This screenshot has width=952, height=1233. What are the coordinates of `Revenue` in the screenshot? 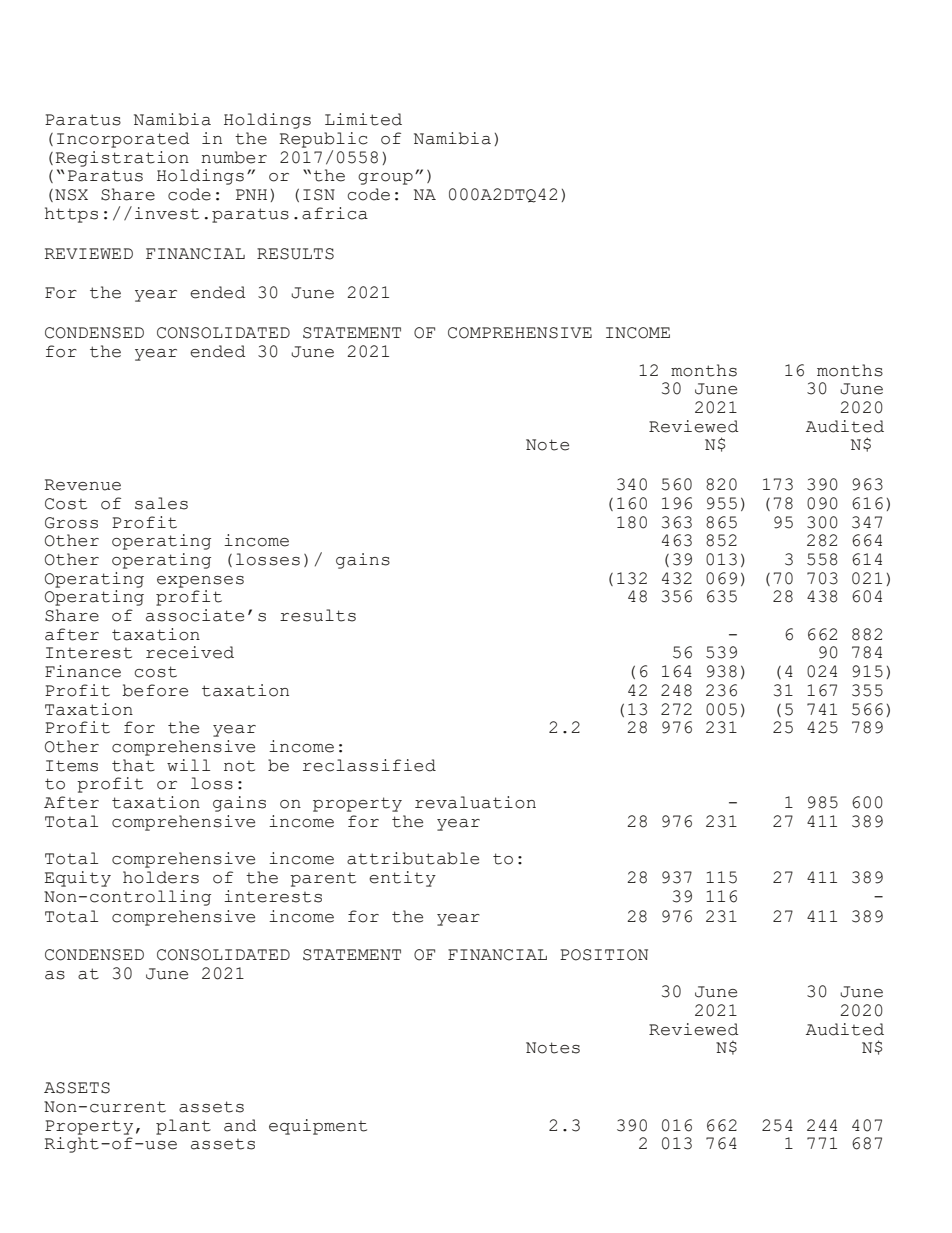 It's located at (83, 485).
